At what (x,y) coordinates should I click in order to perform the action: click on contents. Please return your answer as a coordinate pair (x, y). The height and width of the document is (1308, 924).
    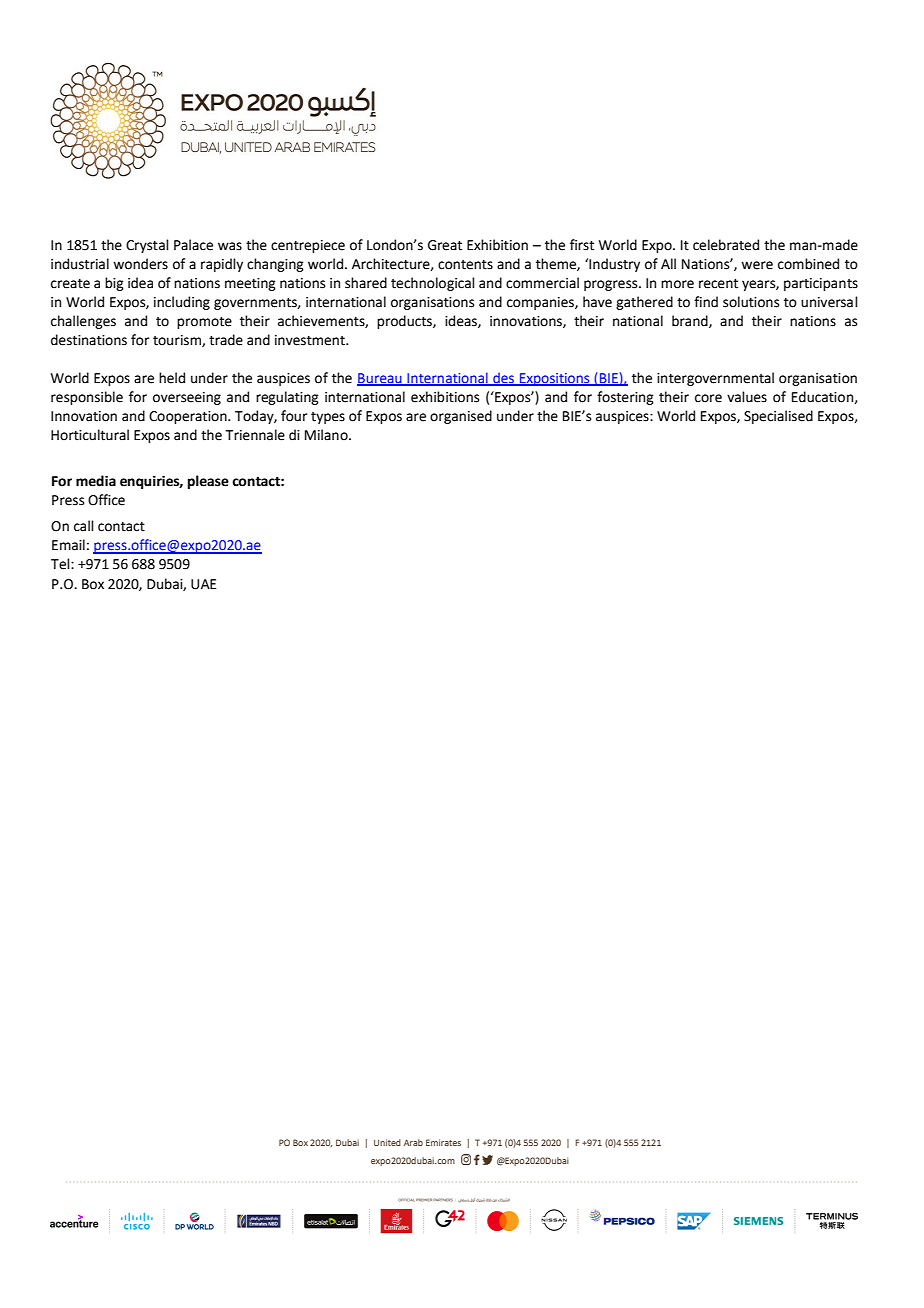
    Looking at the image, I should click on (465, 265).
